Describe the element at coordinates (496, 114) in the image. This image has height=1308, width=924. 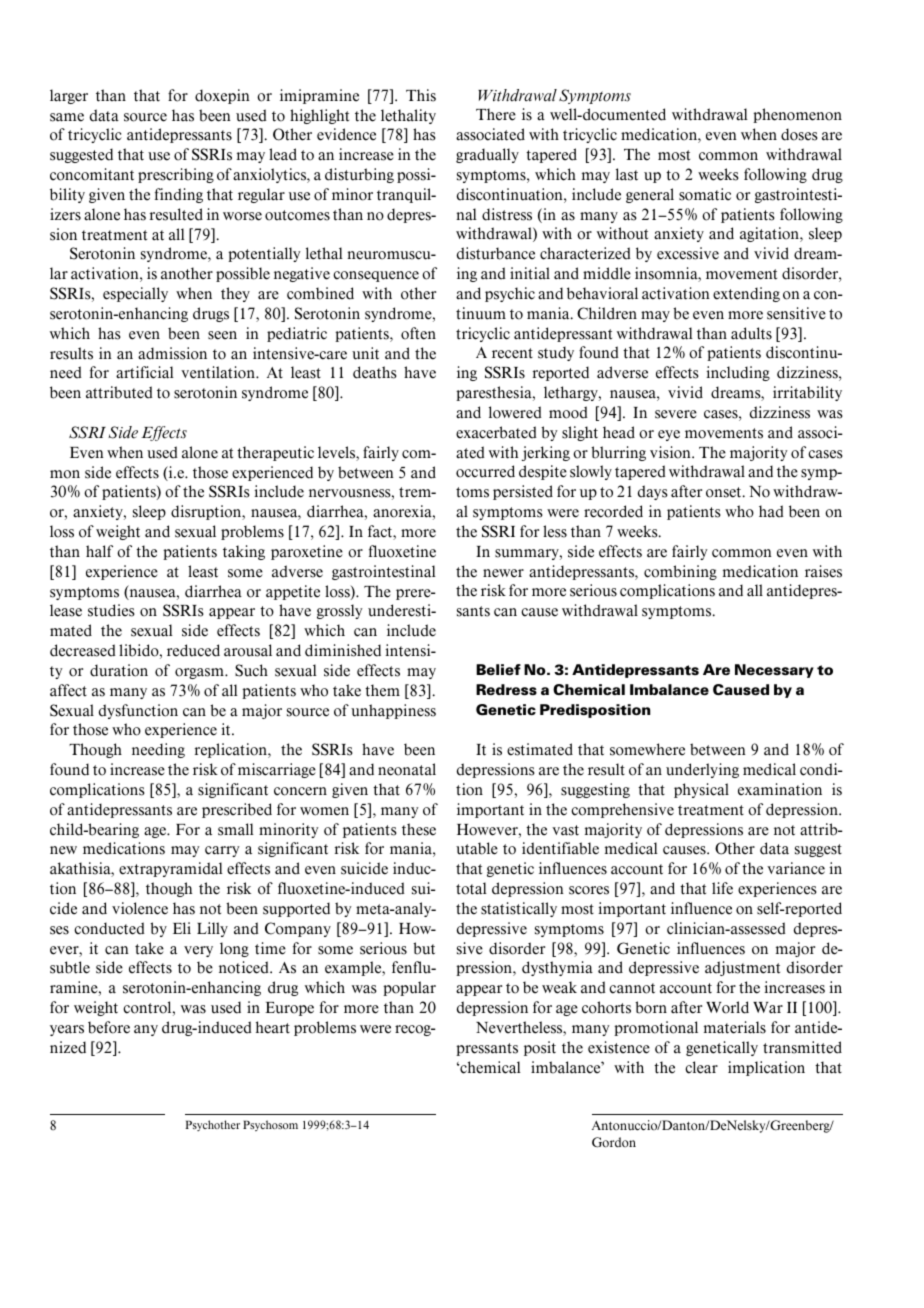
I see `There` at that location.
